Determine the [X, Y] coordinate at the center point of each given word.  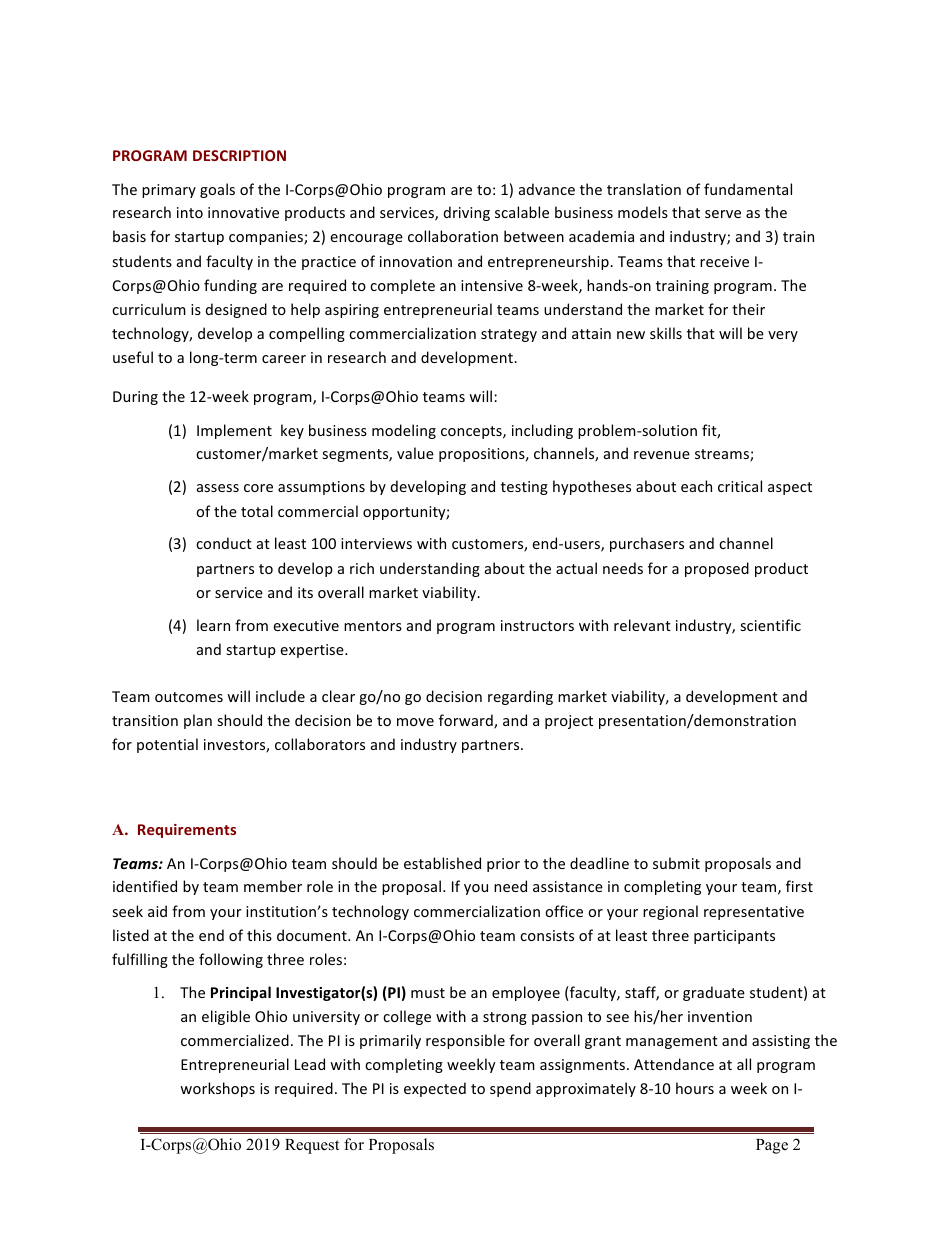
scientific [770, 625]
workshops [217, 1089]
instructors [537, 625]
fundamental [748, 189]
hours [695, 1088]
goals [217, 190]
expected [435, 1089]
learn [213, 625]
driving [467, 213]
